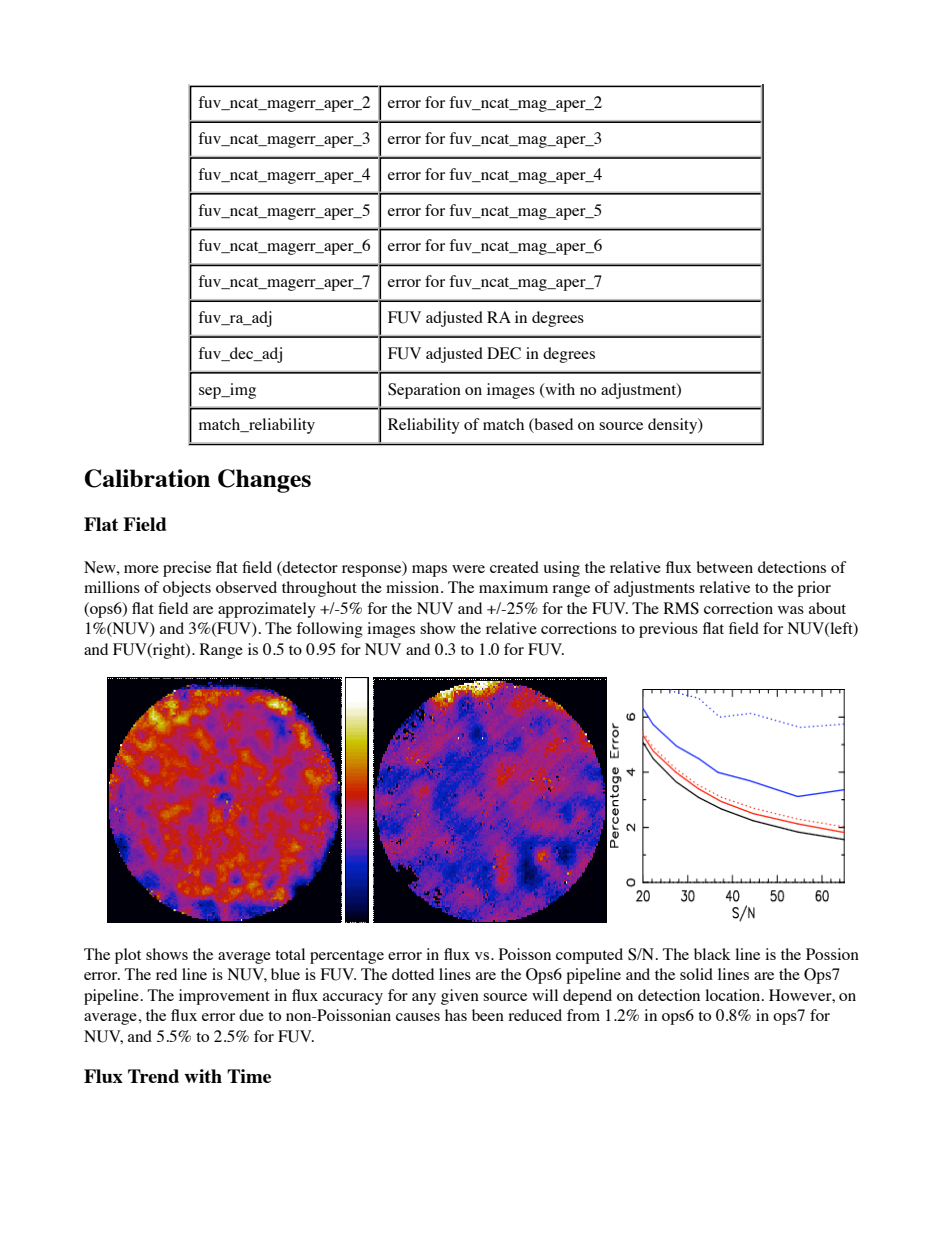  Describe the element at coordinates (147, 478) in the screenshot. I see `Calibration` at that location.
